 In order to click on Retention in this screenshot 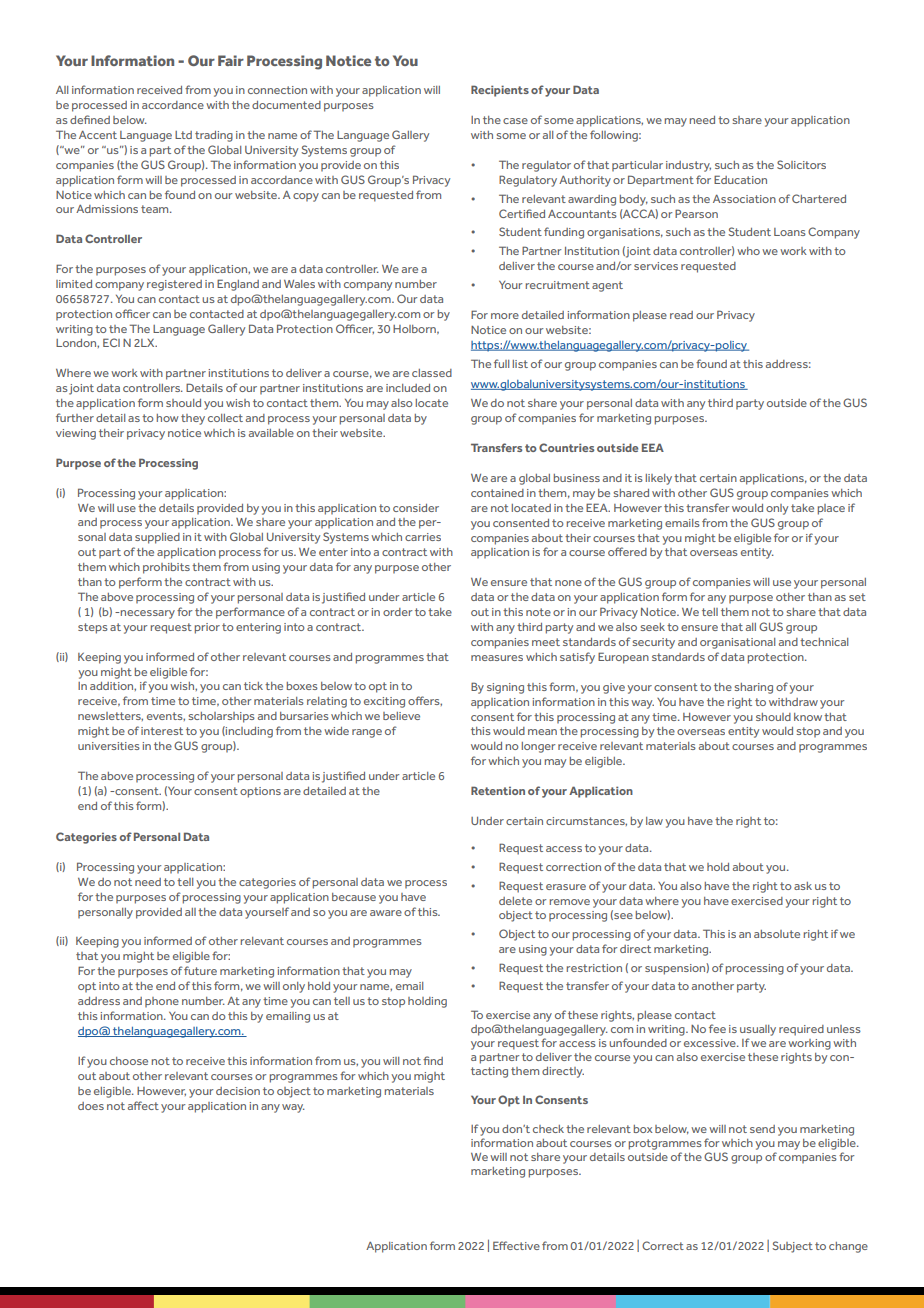, I will do `click(498, 790)`.
